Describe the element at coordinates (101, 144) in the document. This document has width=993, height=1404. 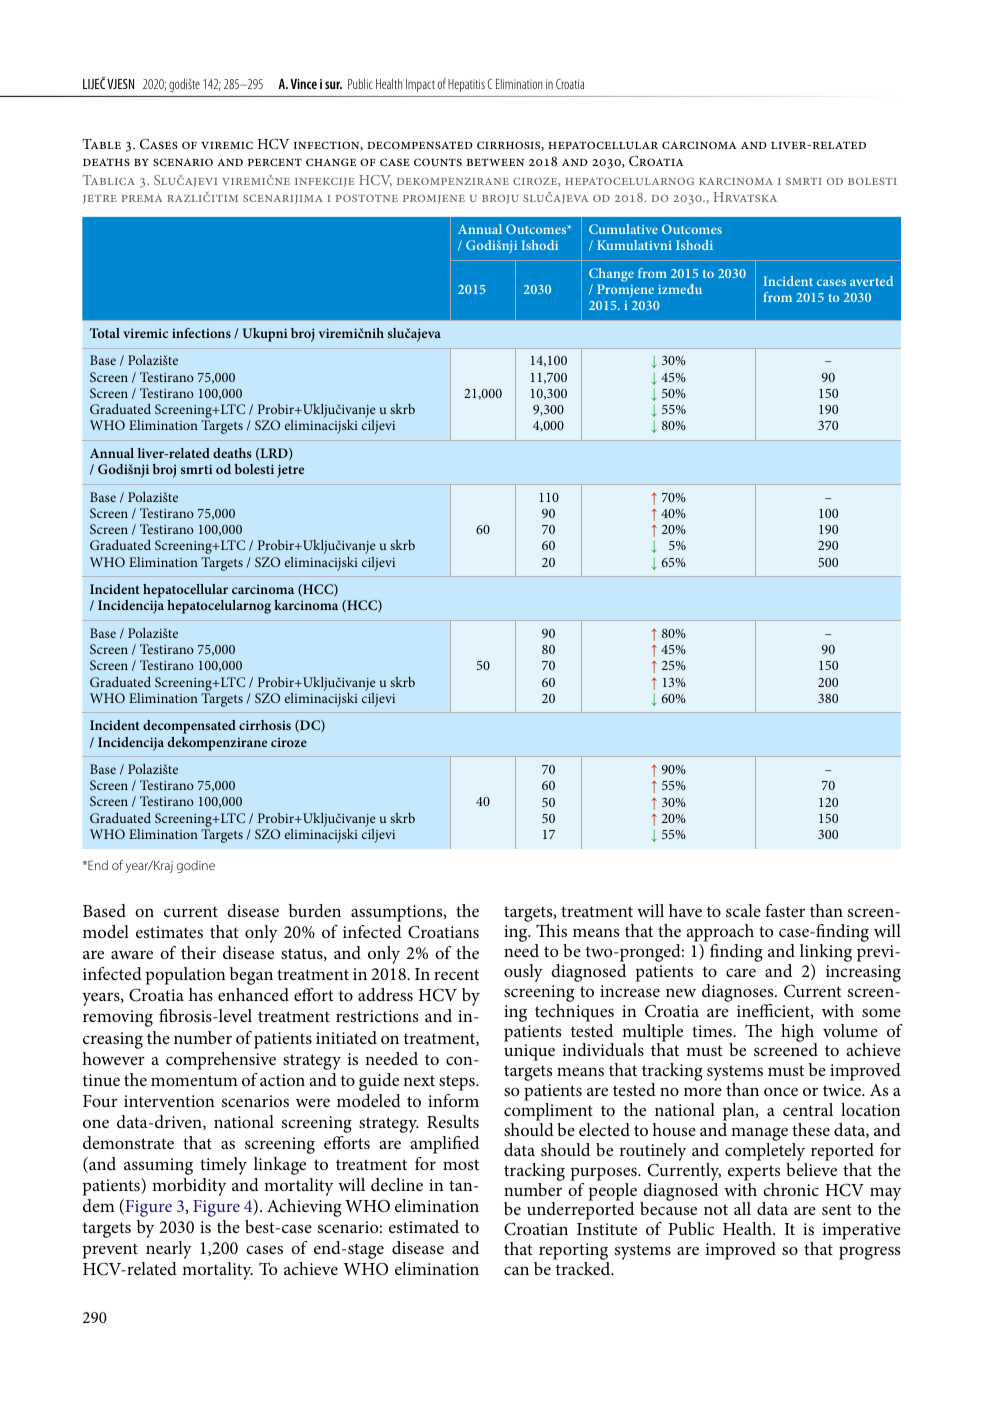
I see `Table` at that location.
